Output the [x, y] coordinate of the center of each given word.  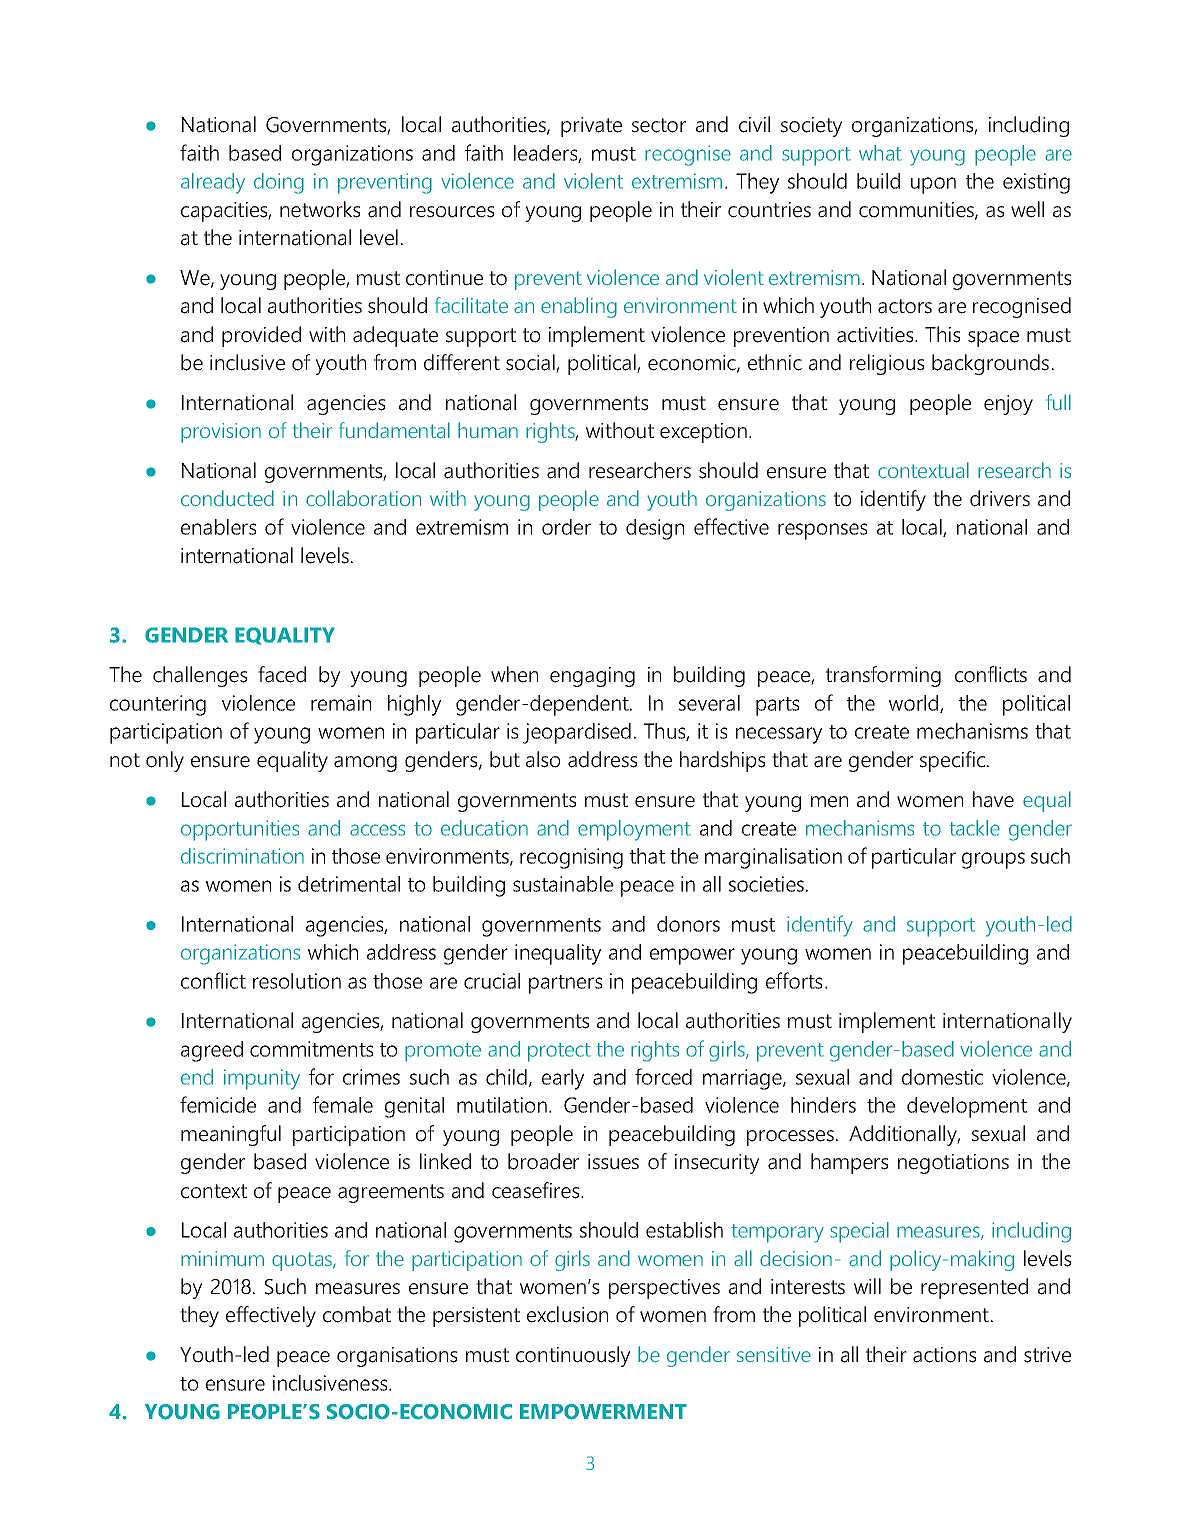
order [566, 527]
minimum [222, 1258]
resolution [297, 981]
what [880, 153]
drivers [1000, 498]
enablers [218, 527]
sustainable [563, 884]
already [213, 183]
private [591, 127]
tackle [974, 828]
